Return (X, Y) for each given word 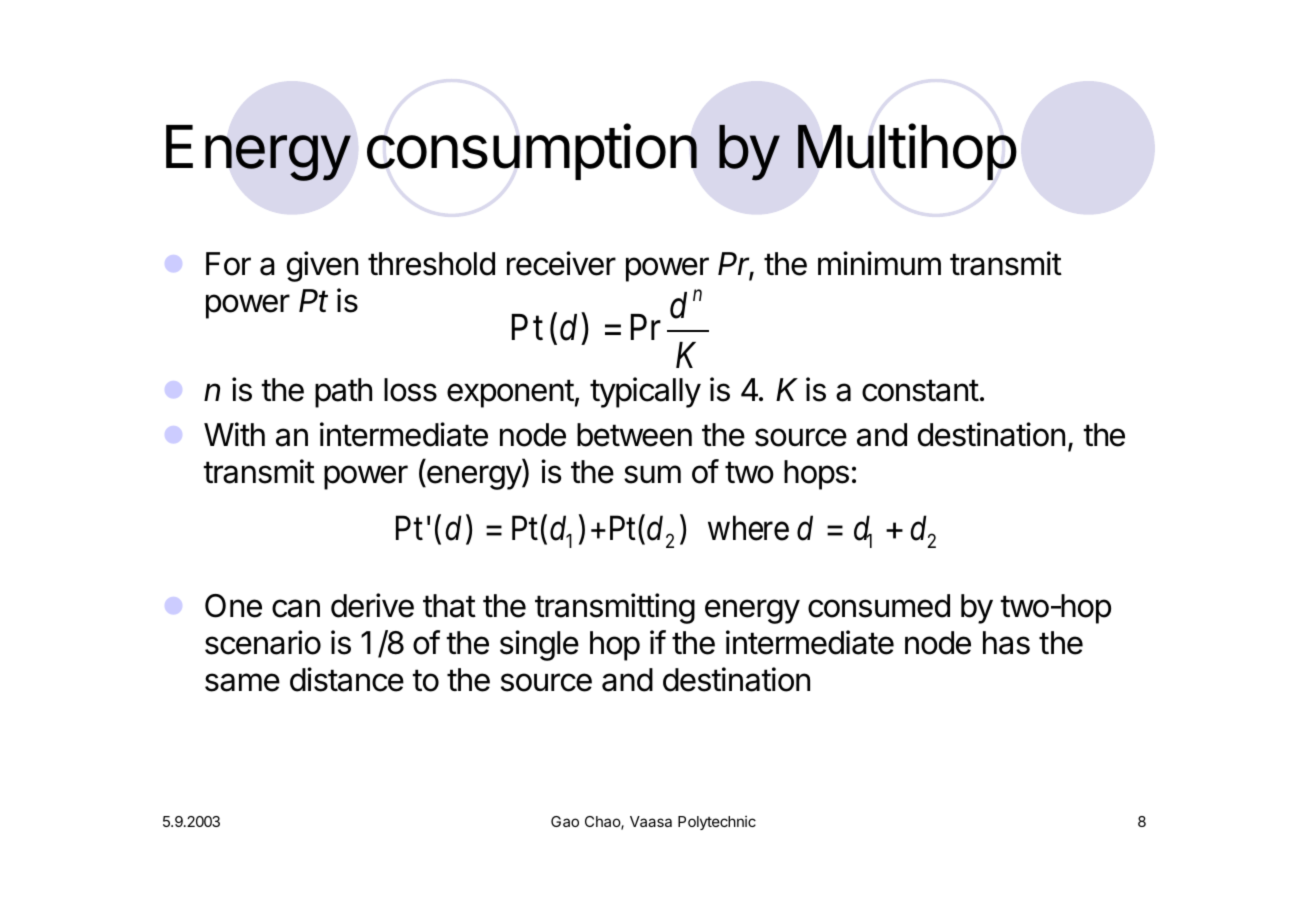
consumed (879, 606)
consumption (532, 151)
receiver (561, 263)
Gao (565, 821)
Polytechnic (717, 823)
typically (645, 392)
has (1006, 643)
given (322, 266)
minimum (879, 263)
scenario (263, 642)
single (539, 645)
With (234, 434)
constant (920, 390)
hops (816, 475)
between (634, 435)
